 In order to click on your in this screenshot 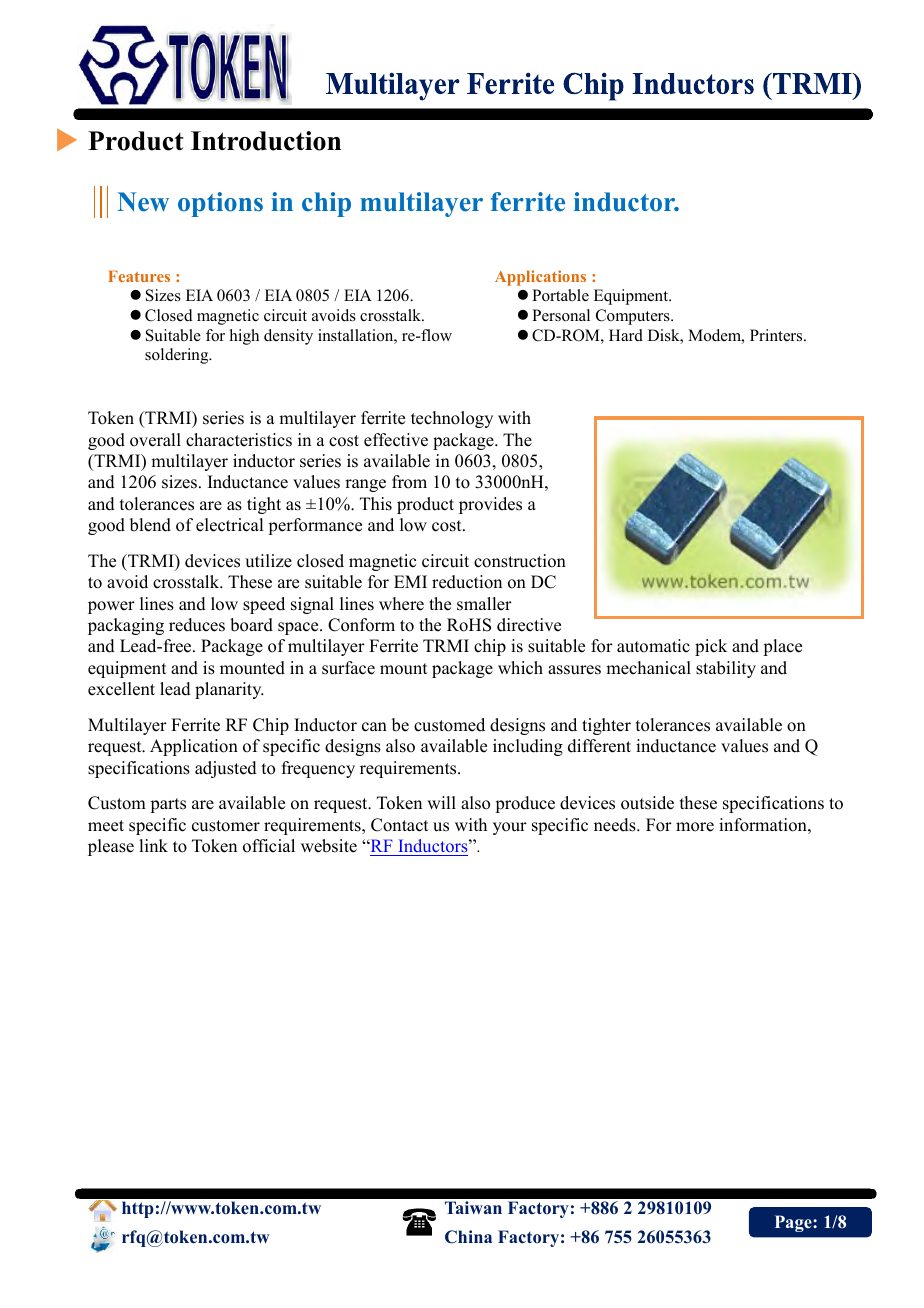, I will do `click(510, 828)`.
